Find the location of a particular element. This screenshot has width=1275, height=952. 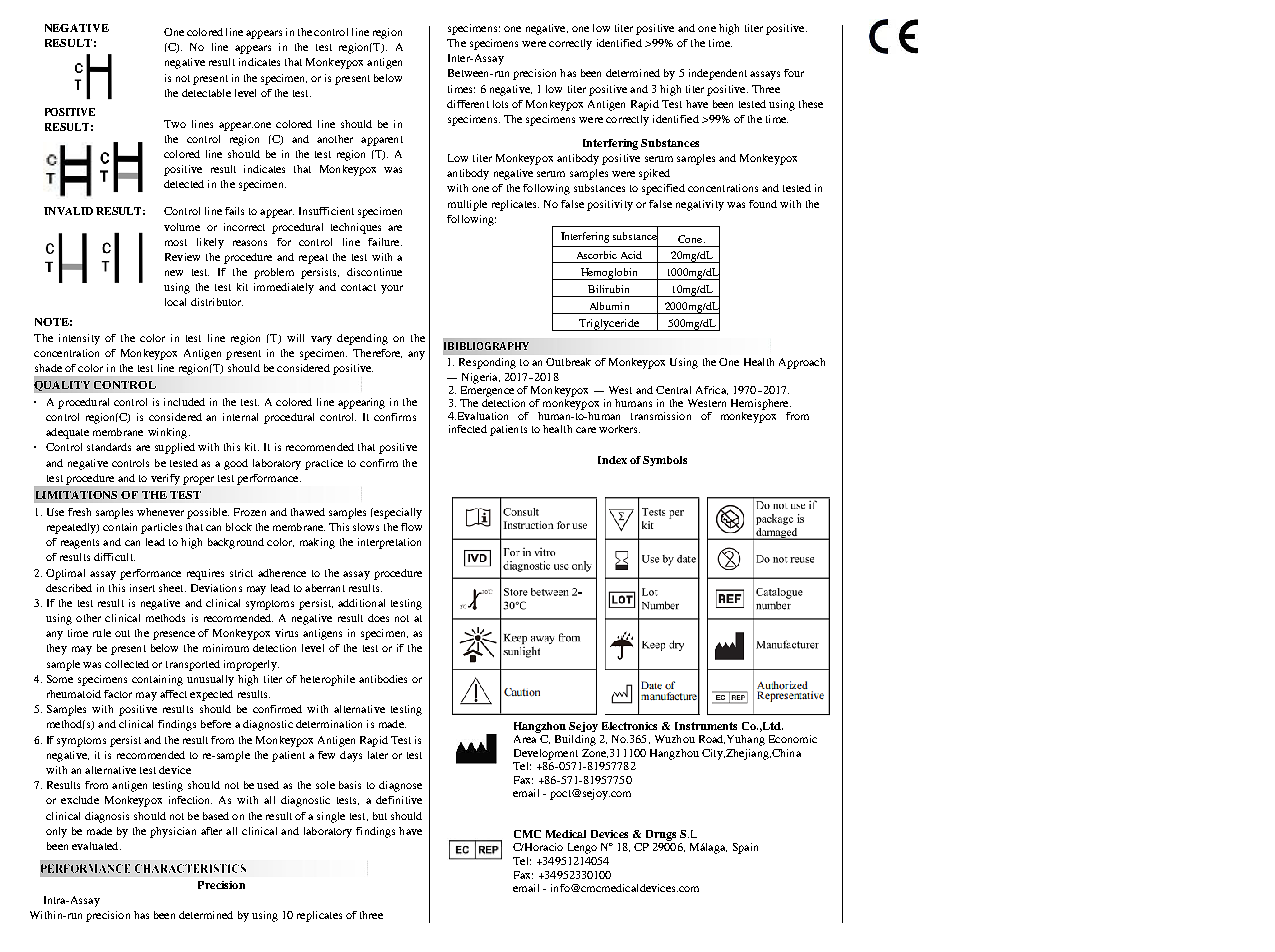

included is located at coordinates (184, 402).
